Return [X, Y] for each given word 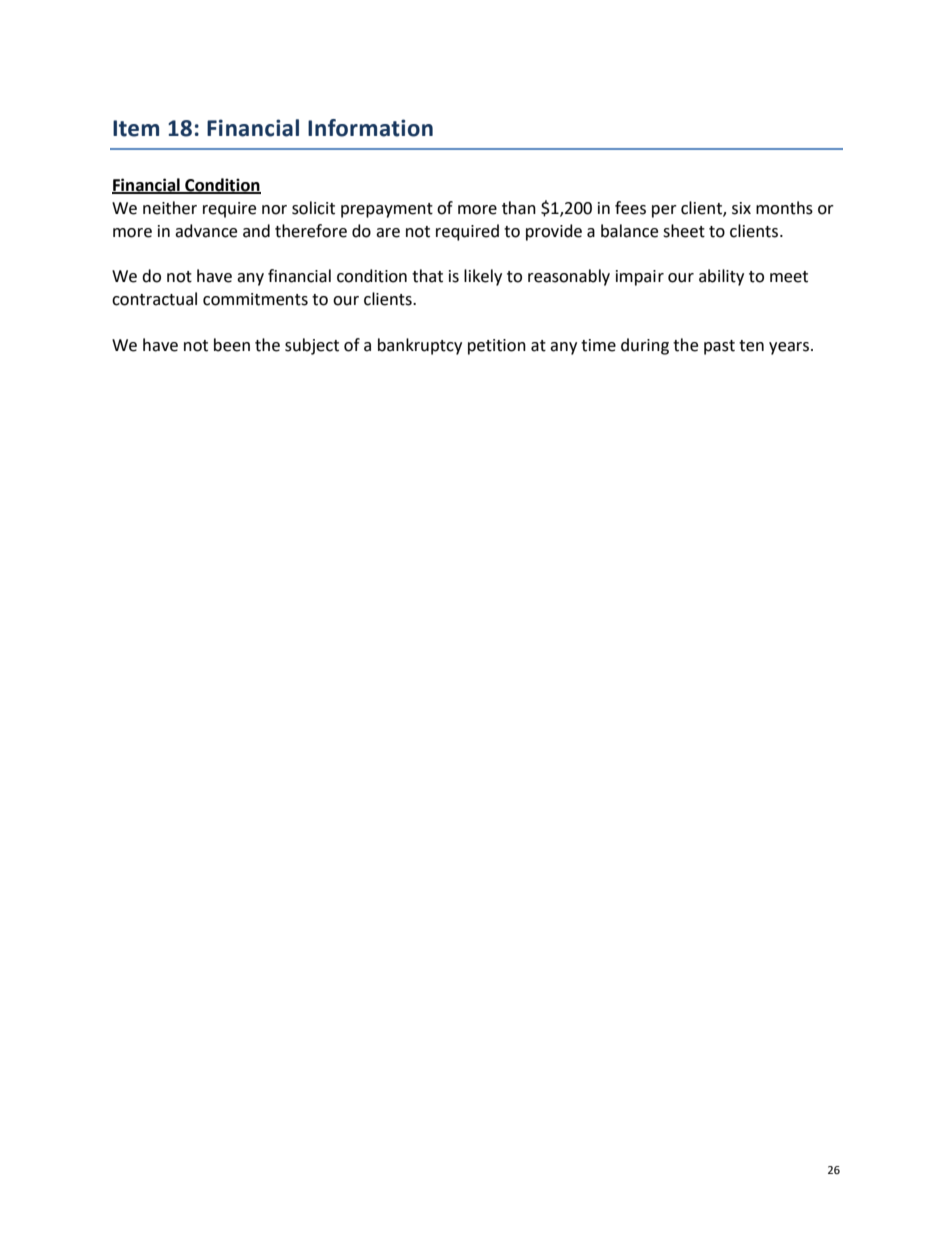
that [427, 276]
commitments [255, 299]
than [519, 208]
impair [640, 278]
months [784, 208]
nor [274, 210]
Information [370, 128]
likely [483, 277]
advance [206, 231]
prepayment [387, 210]
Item [136, 128]
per [664, 211]
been [232, 345]
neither [170, 208]
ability [721, 277]
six [741, 208]
